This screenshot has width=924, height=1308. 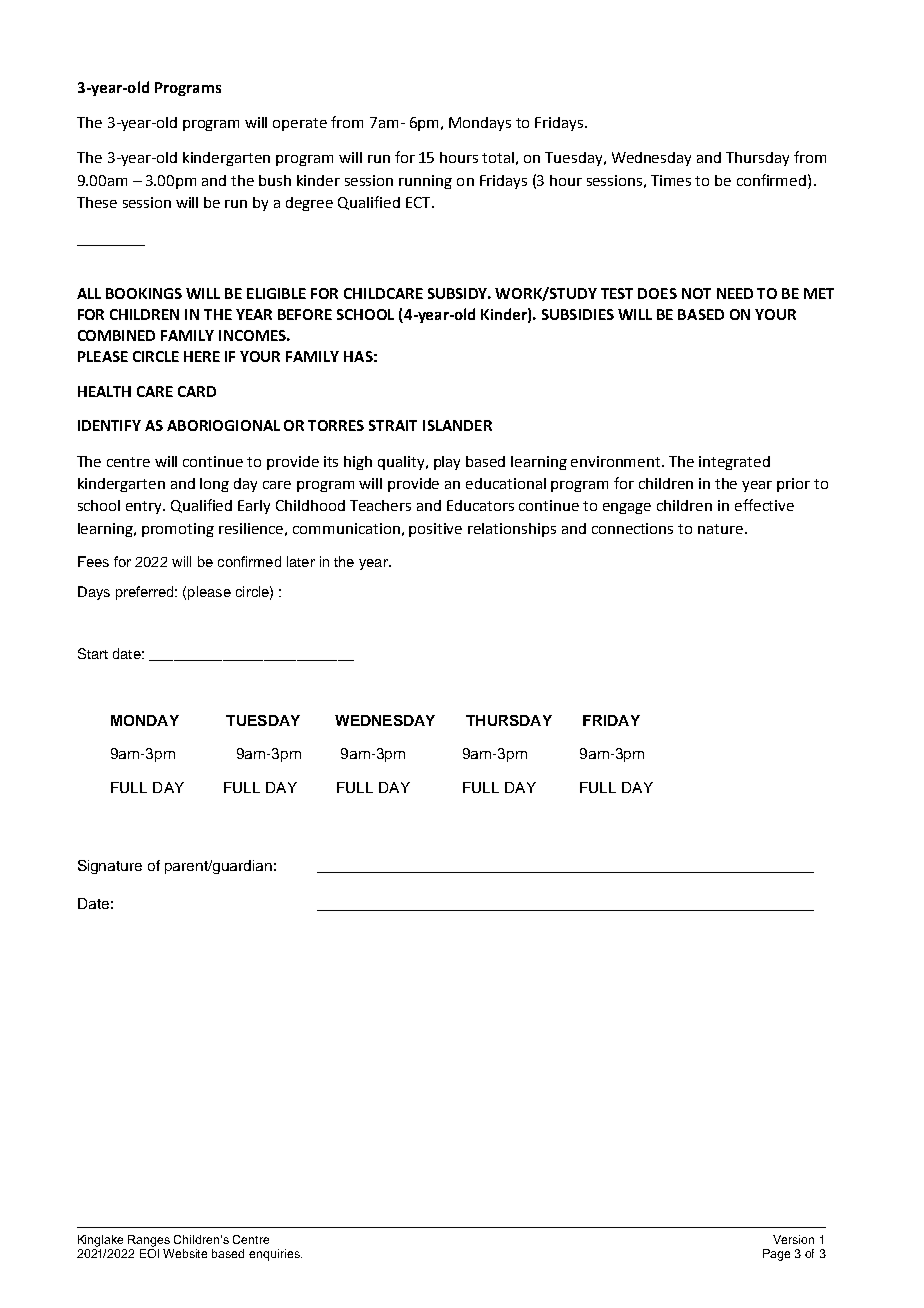 I want to click on Times, so click(x=671, y=180).
